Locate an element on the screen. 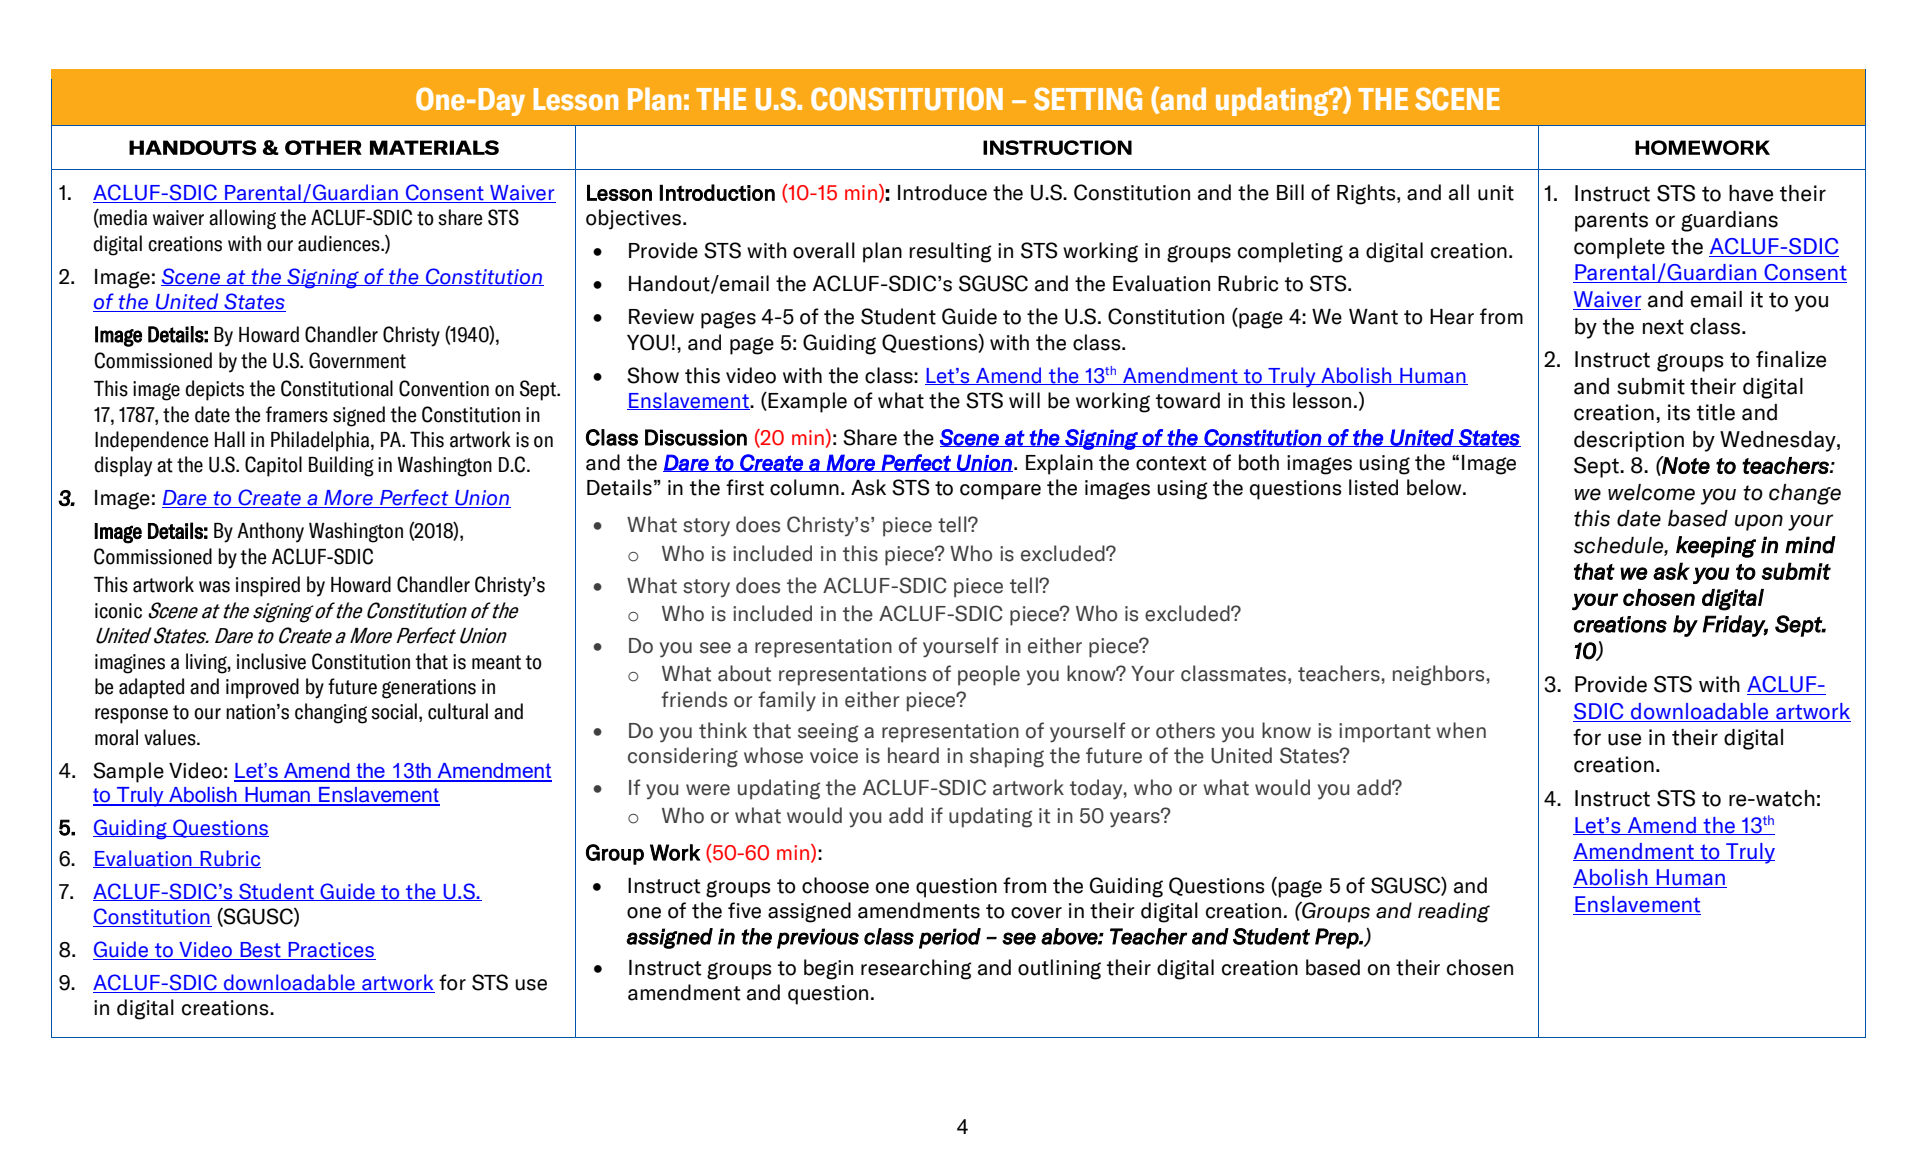 Image resolution: width=1925 pixels, height=1168 pixels. people is located at coordinates (989, 675).
